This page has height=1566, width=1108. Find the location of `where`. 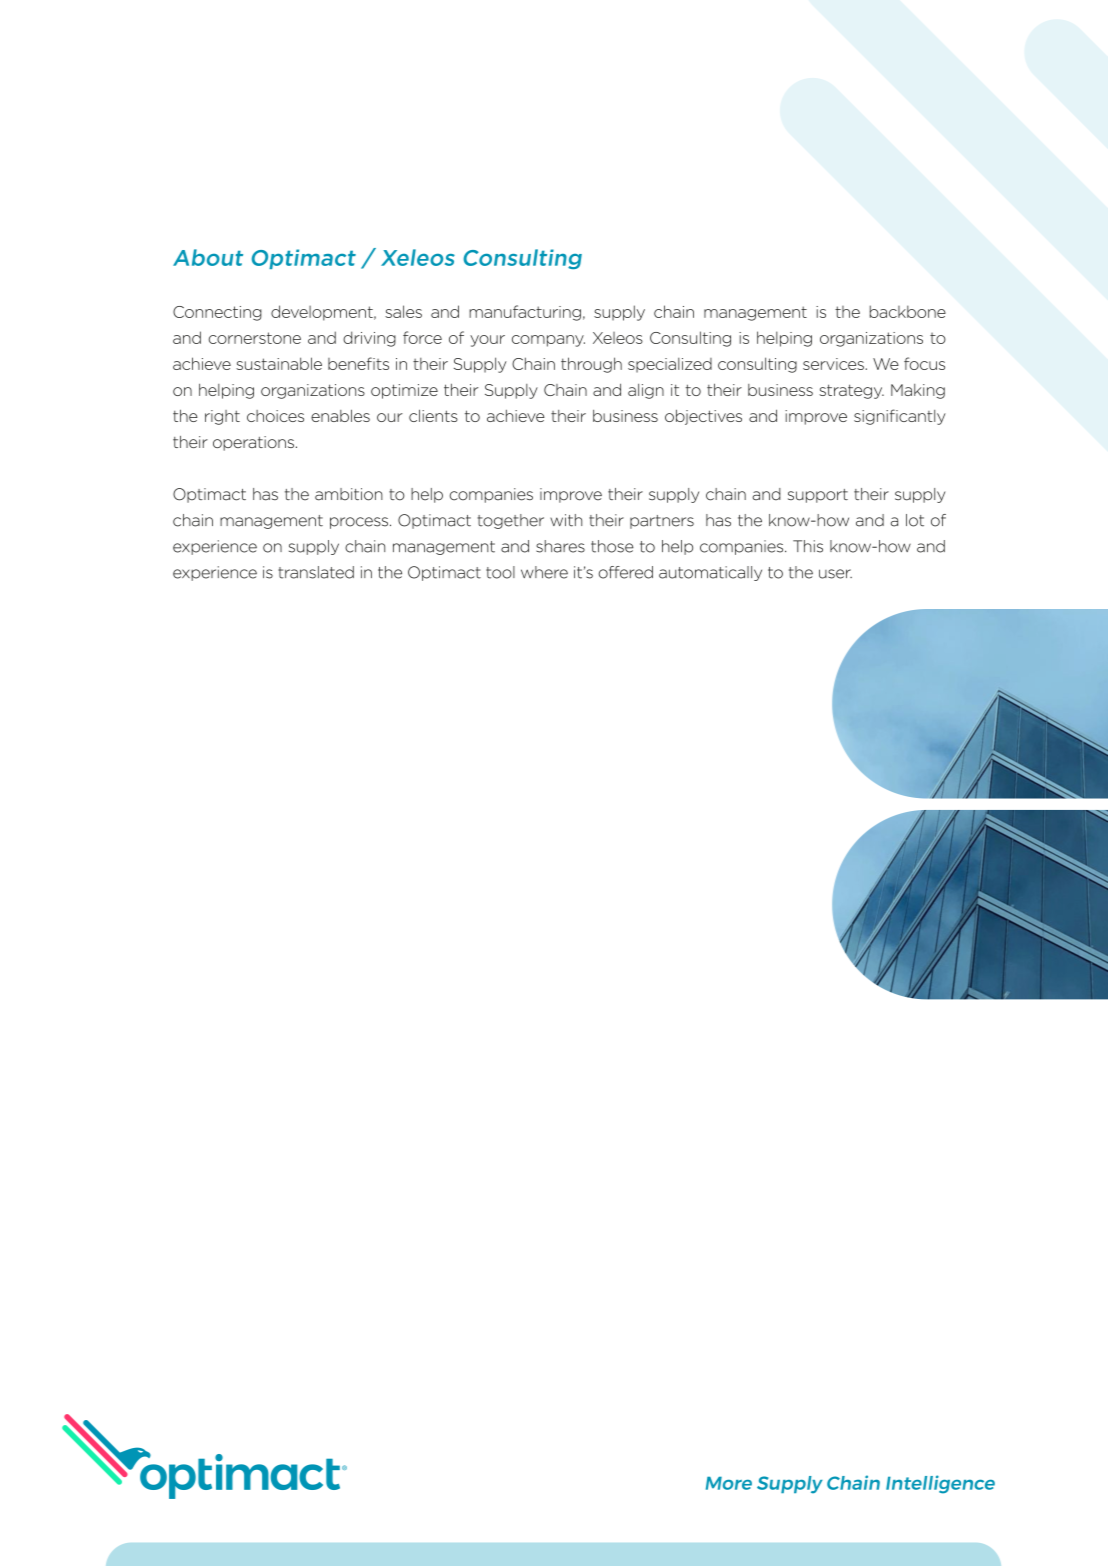

where is located at coordinates (544, 572).
